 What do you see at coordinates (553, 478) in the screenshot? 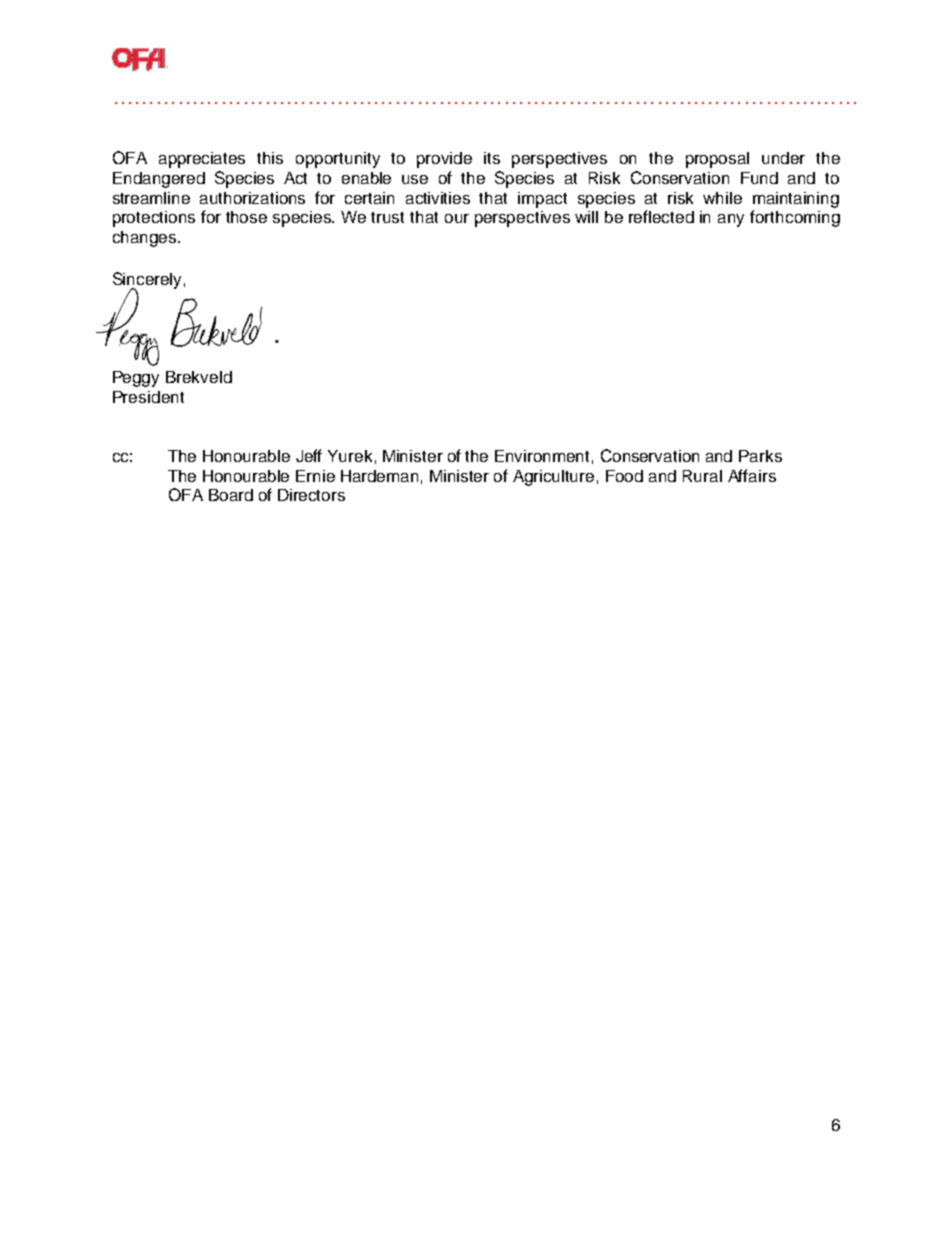
I see `Agriculture` at bounding box center [553, 478].
